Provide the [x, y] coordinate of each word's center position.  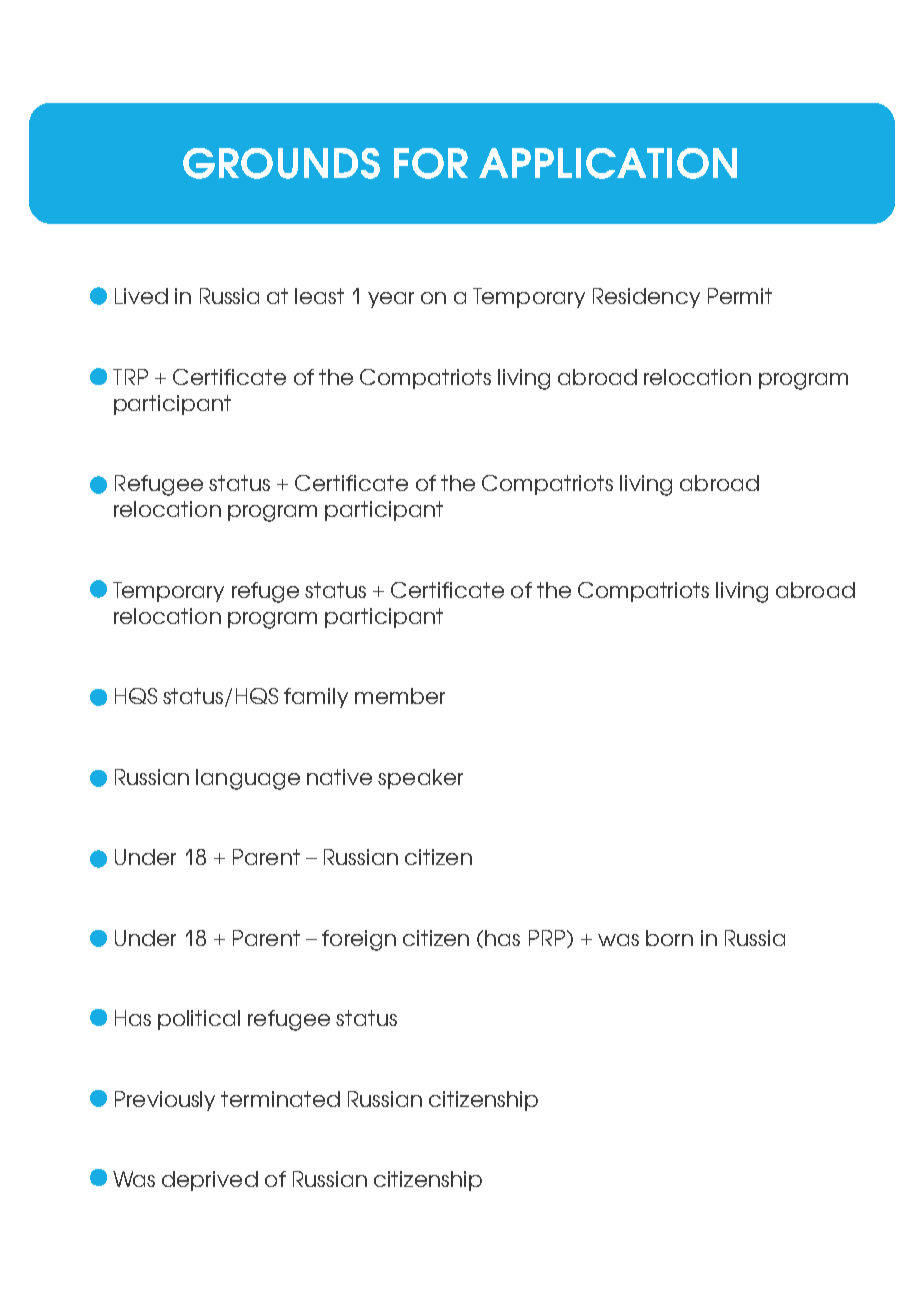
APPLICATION [608, 163]
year [391, 300]
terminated [280, 1099]
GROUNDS [281, 163]
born [669, 938]
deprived [210, 1181]
